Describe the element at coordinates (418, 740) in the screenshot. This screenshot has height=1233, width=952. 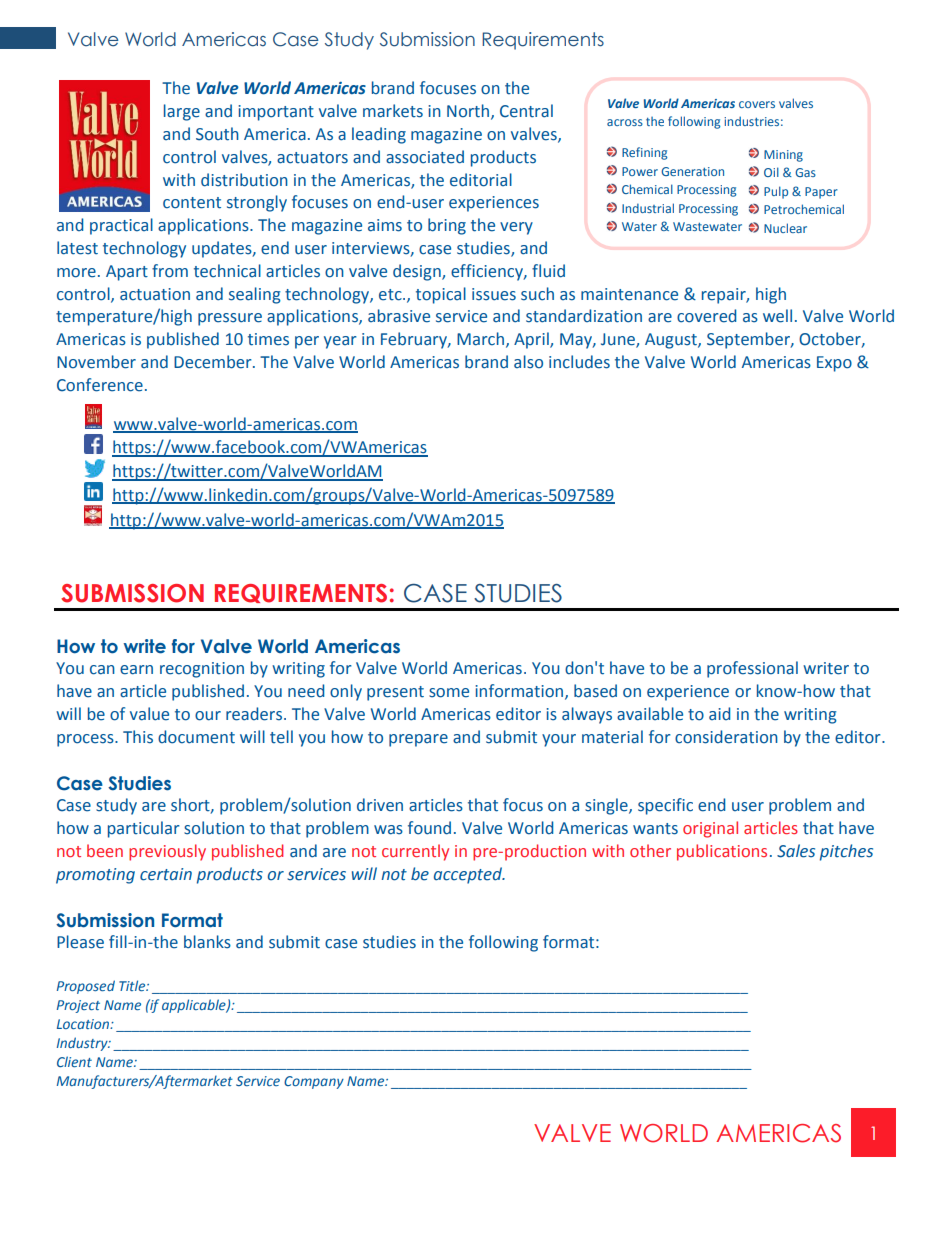
I see `prepare` at that location.
